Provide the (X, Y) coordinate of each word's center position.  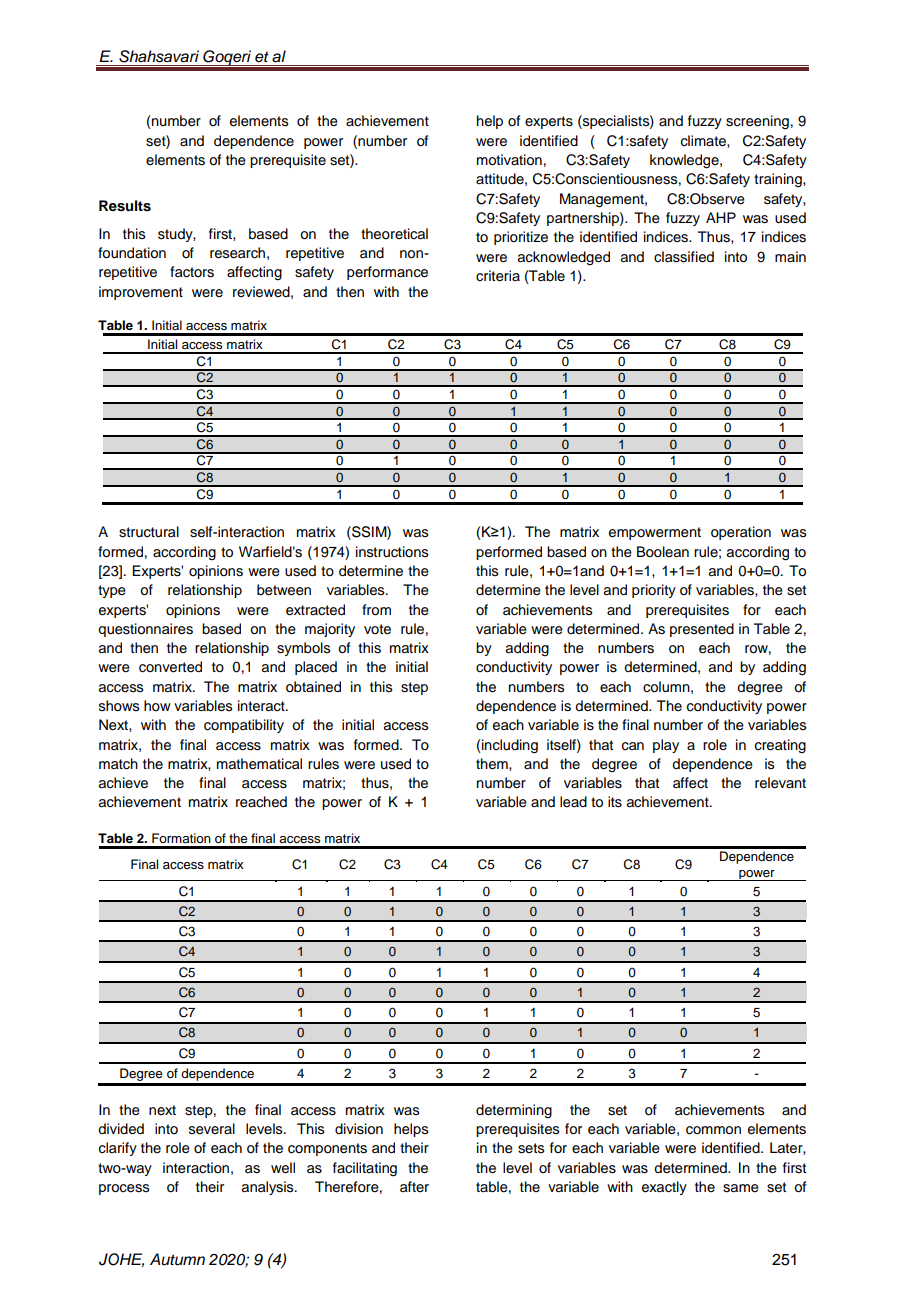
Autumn (177, 1259)
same (741, 1188)
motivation (509, 160)
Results (125, 206)
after (414, 1186)
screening (757, 122)
